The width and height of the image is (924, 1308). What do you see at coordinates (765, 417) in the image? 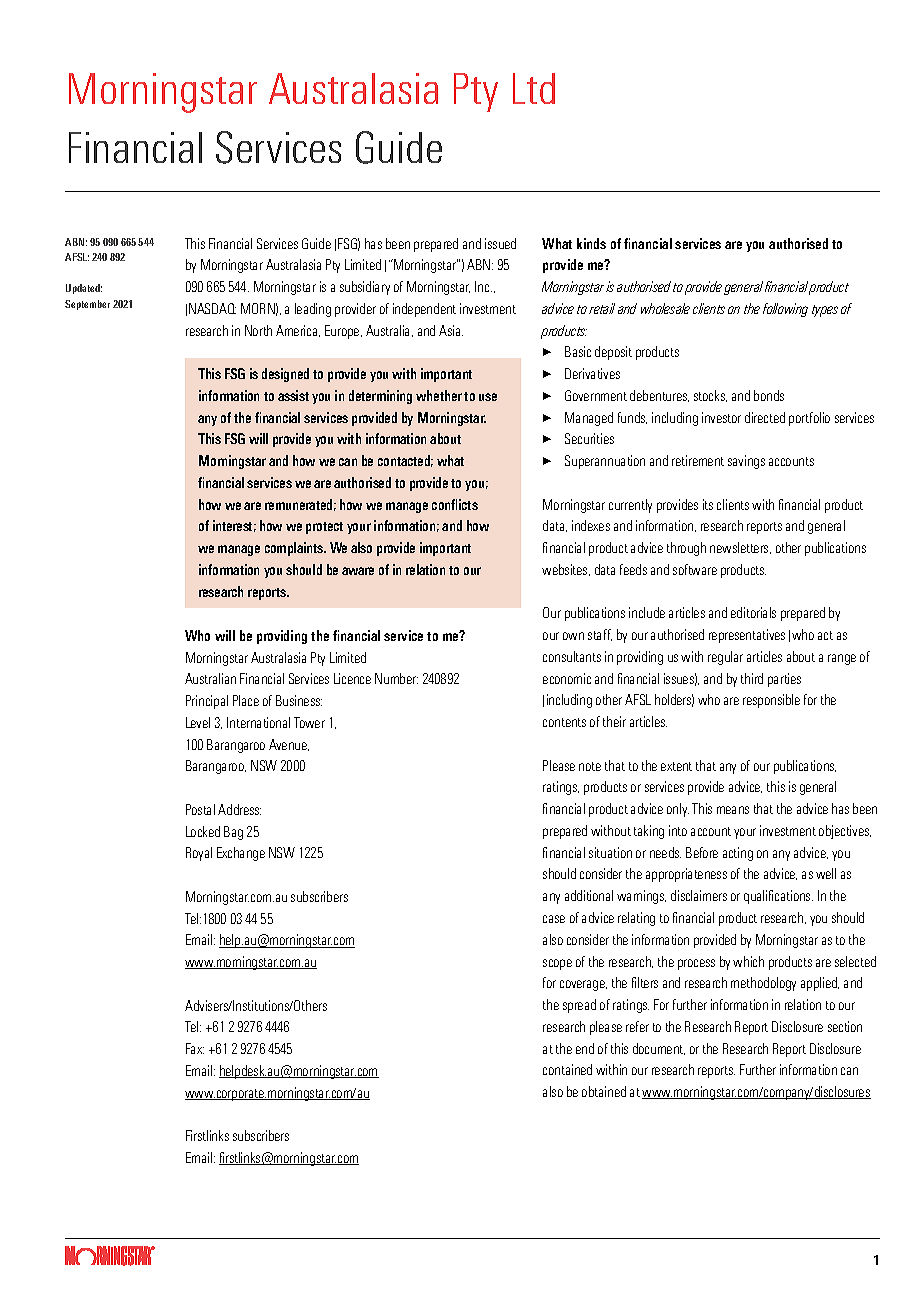
I see `directed` at bounding box center [765, 417].
